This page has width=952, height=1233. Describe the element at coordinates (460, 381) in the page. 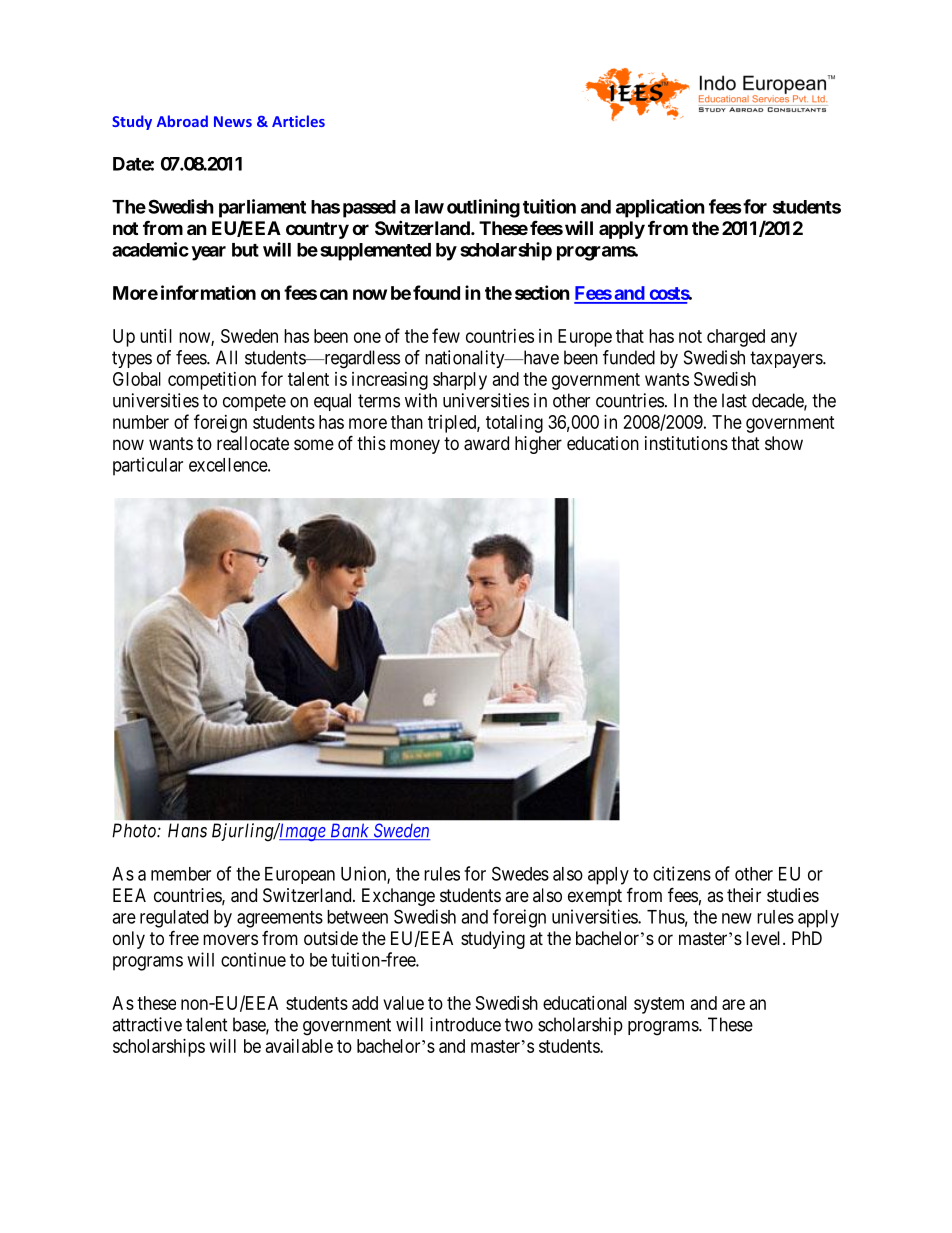

I see `sharply` at that location.
